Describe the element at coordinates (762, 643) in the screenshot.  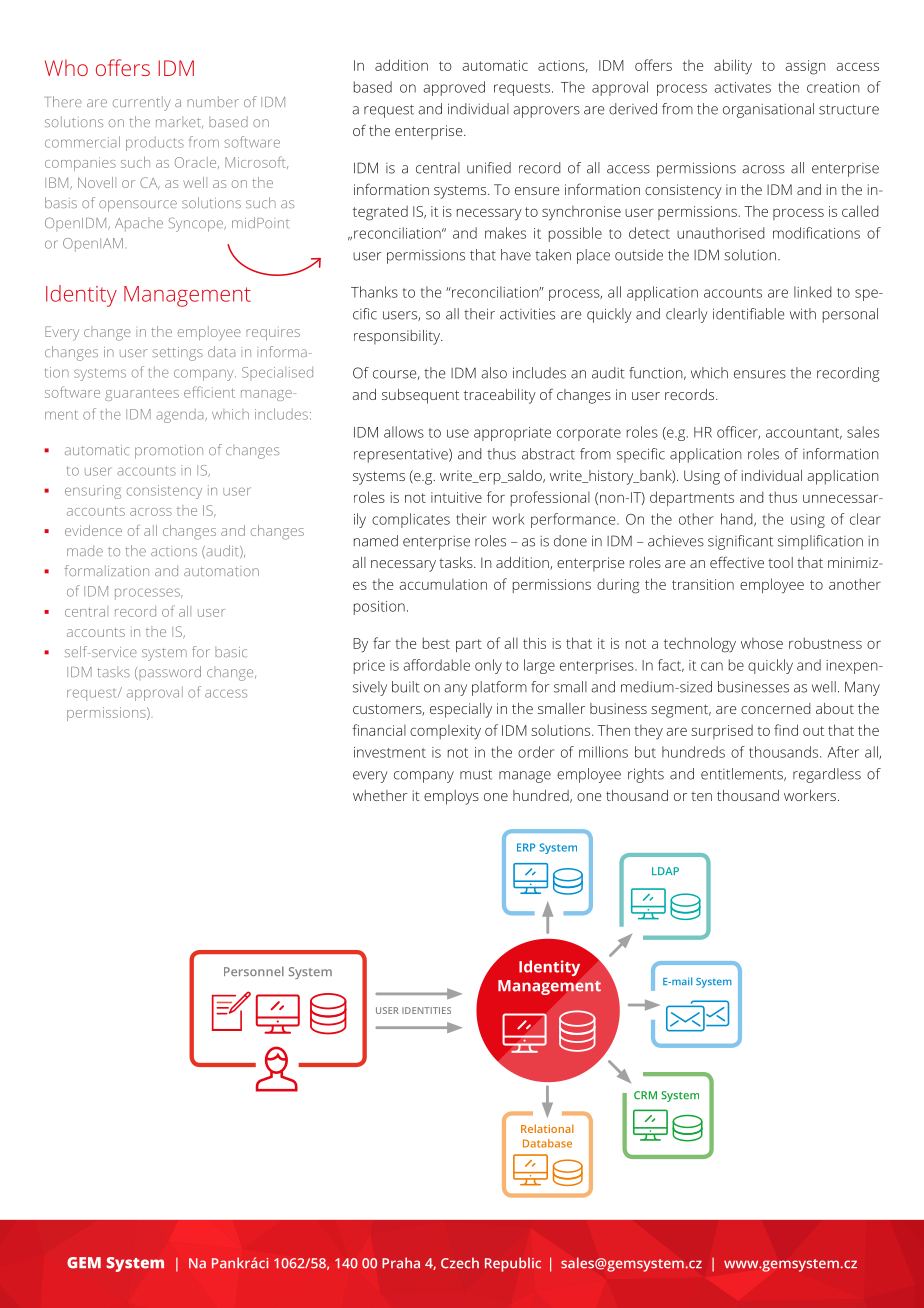
I see `whose` at that location.
